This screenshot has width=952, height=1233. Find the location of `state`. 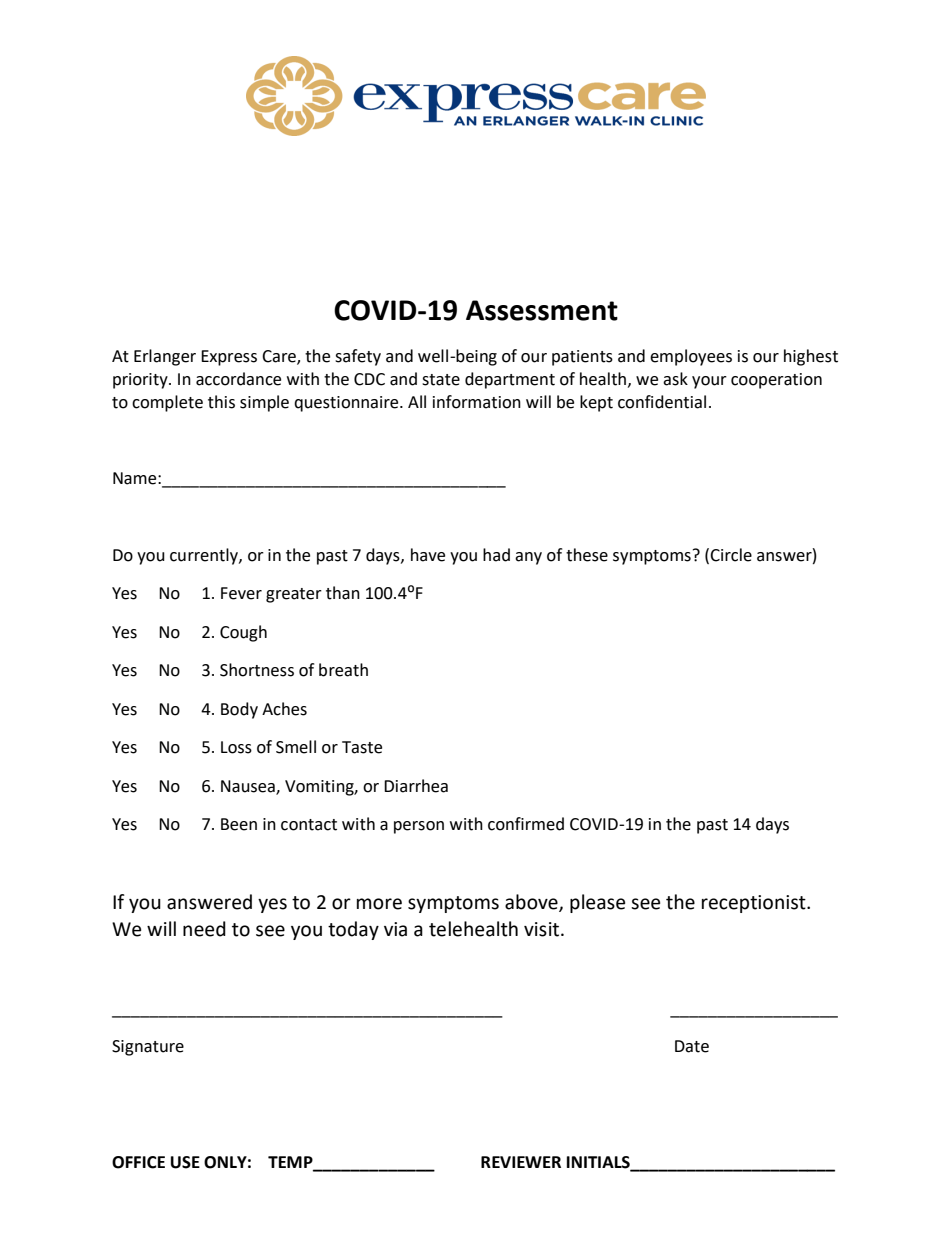

state is located at coordinates (441, 380).
